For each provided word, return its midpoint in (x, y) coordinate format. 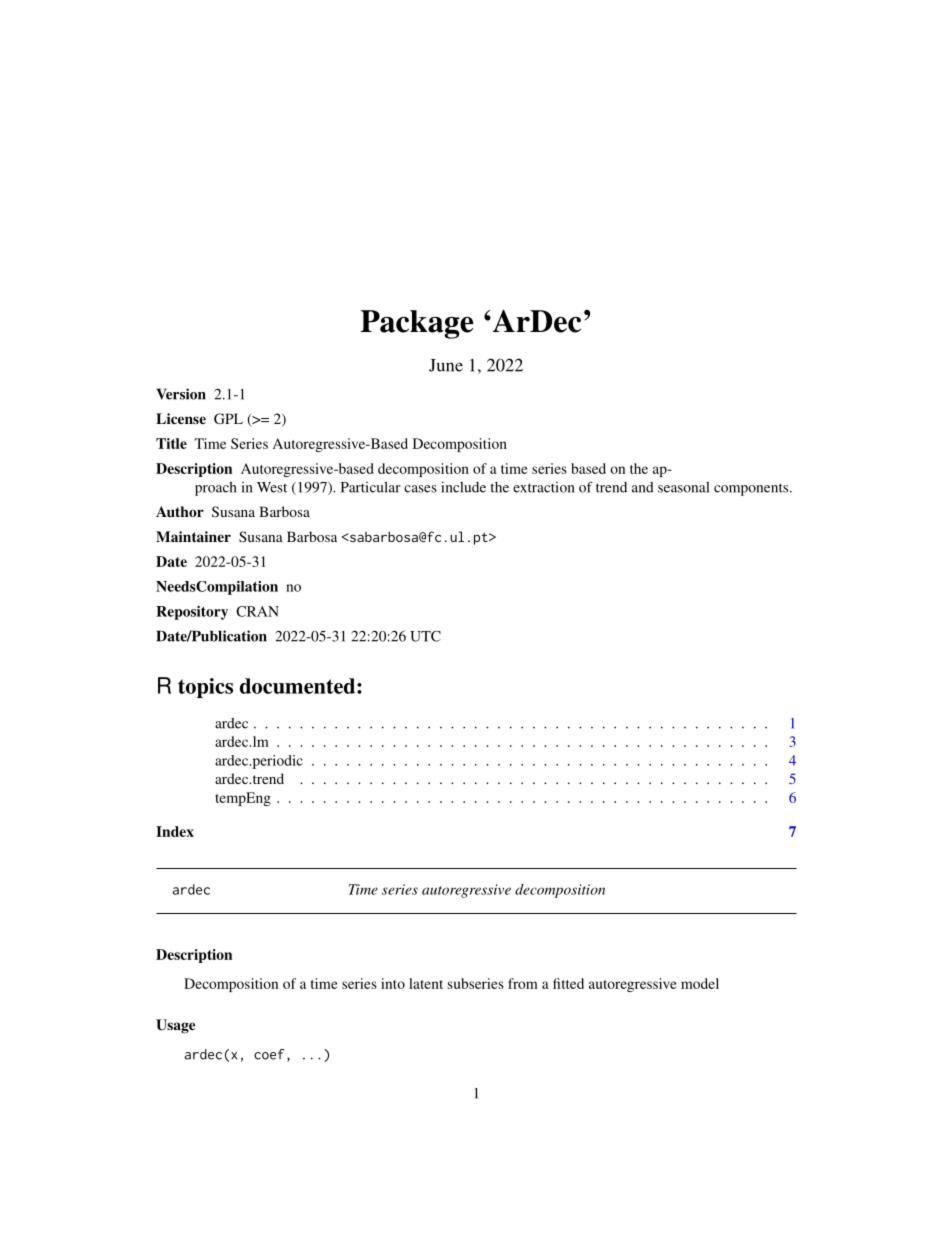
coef (269, 1054)
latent (426, 983)
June (446, 365)
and (643, 487)
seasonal (683, 487)
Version (181, 394)
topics (205, 688)
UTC (425, 636)
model (700, 983)
